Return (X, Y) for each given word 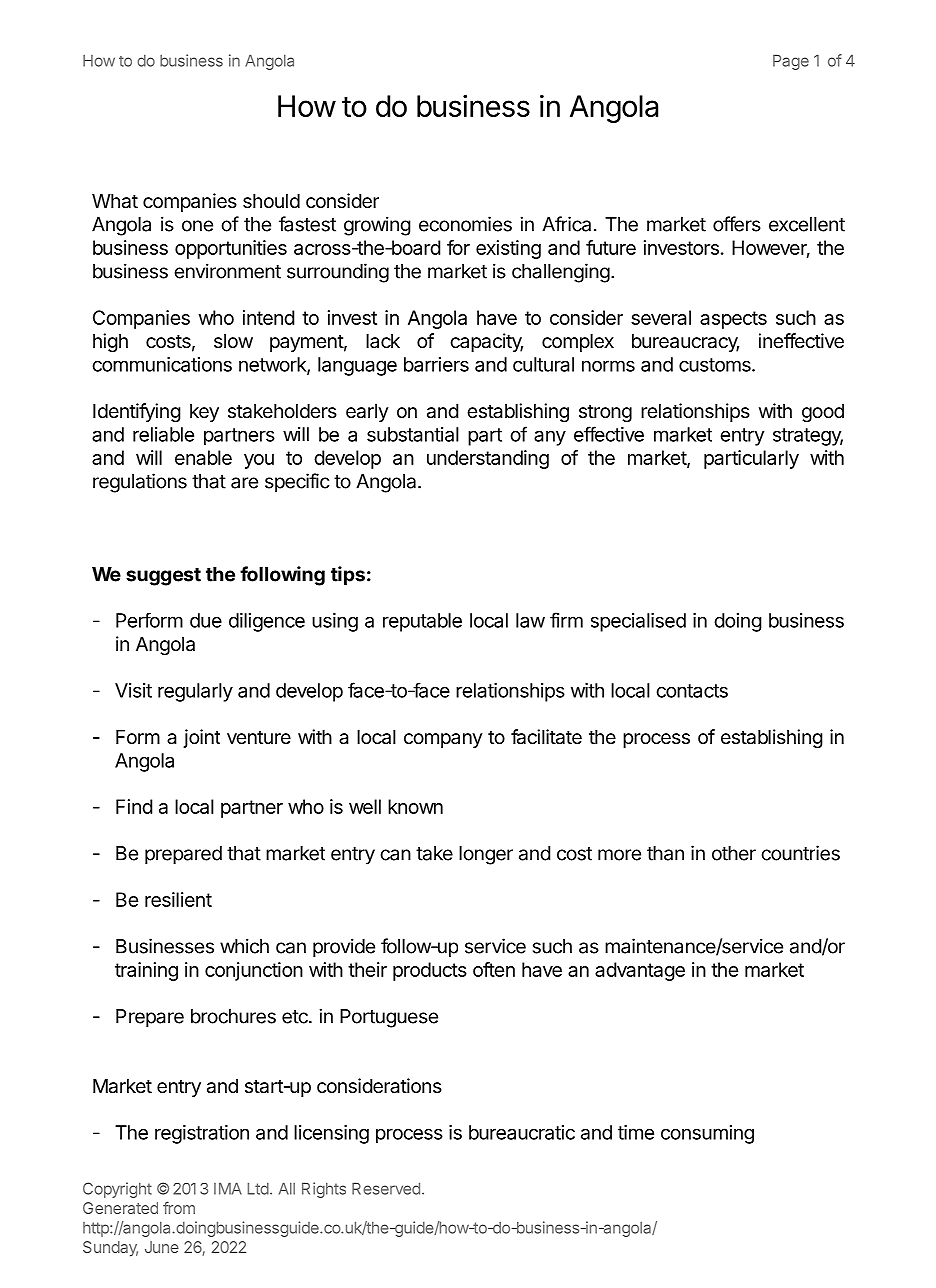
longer (486, 855)
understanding (488, 459)
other (734, 853)
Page (791, 62)
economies (465, 224)
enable (203, 457)
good (823, 413)
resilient (178, 899)
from (179, 1207)
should (271, 201)
